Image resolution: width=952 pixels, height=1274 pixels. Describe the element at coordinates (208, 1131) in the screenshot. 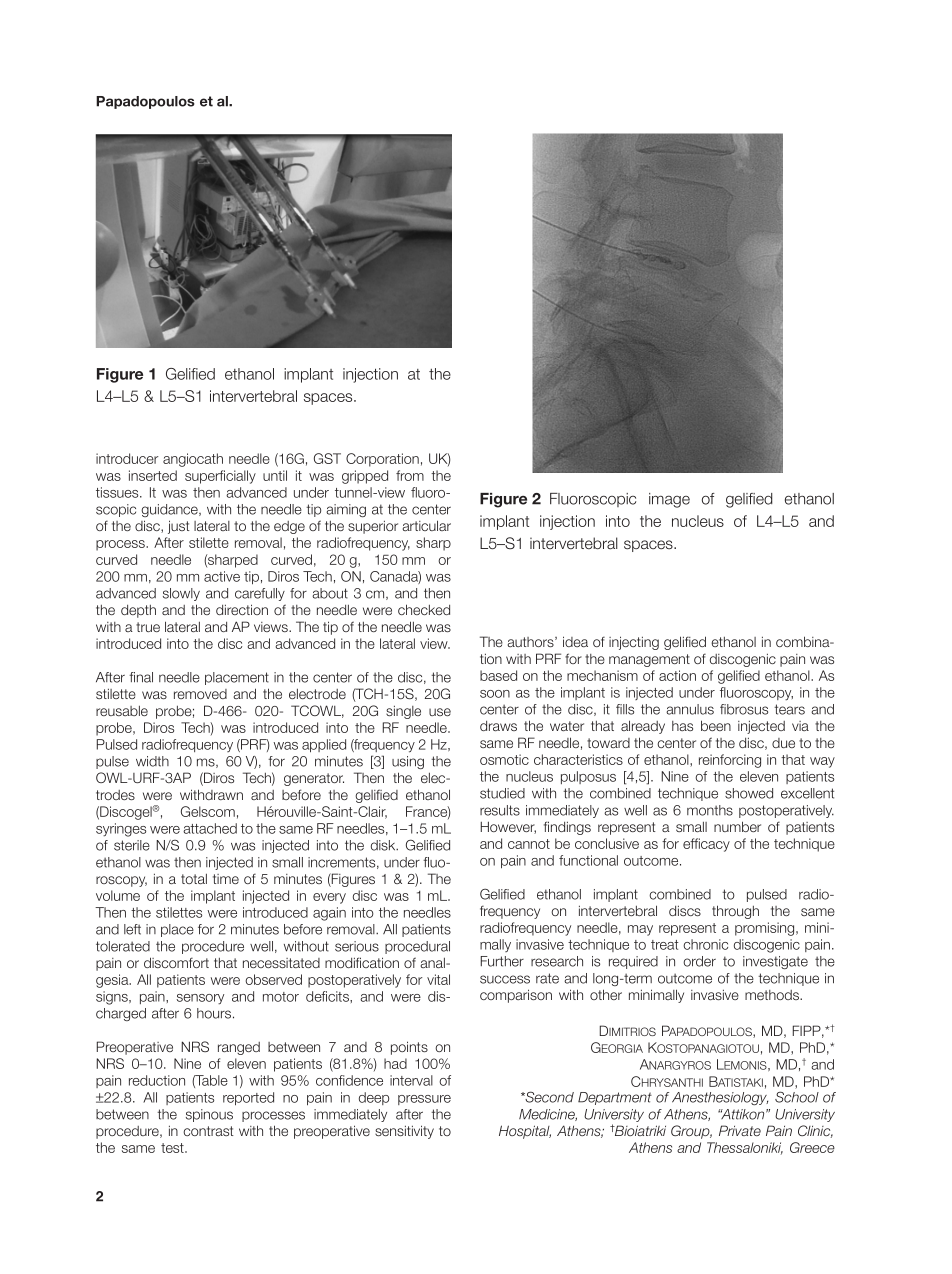

I see `contrast` at that location.
